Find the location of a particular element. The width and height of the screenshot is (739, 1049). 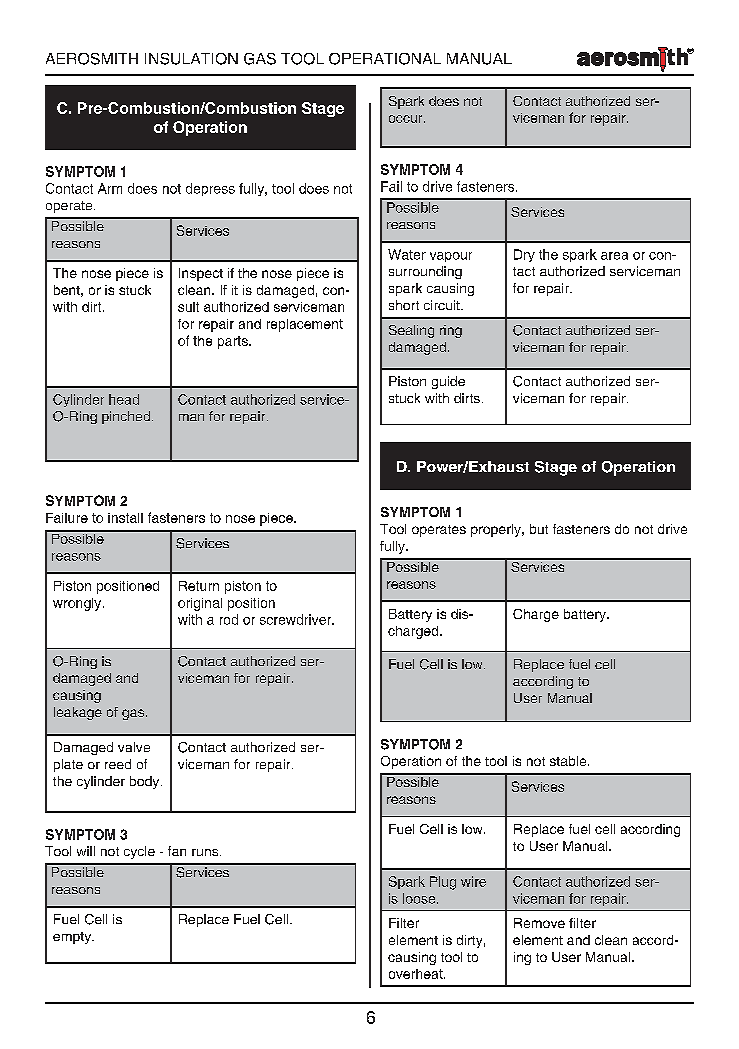

Return is located at coordinates (199, 586).
